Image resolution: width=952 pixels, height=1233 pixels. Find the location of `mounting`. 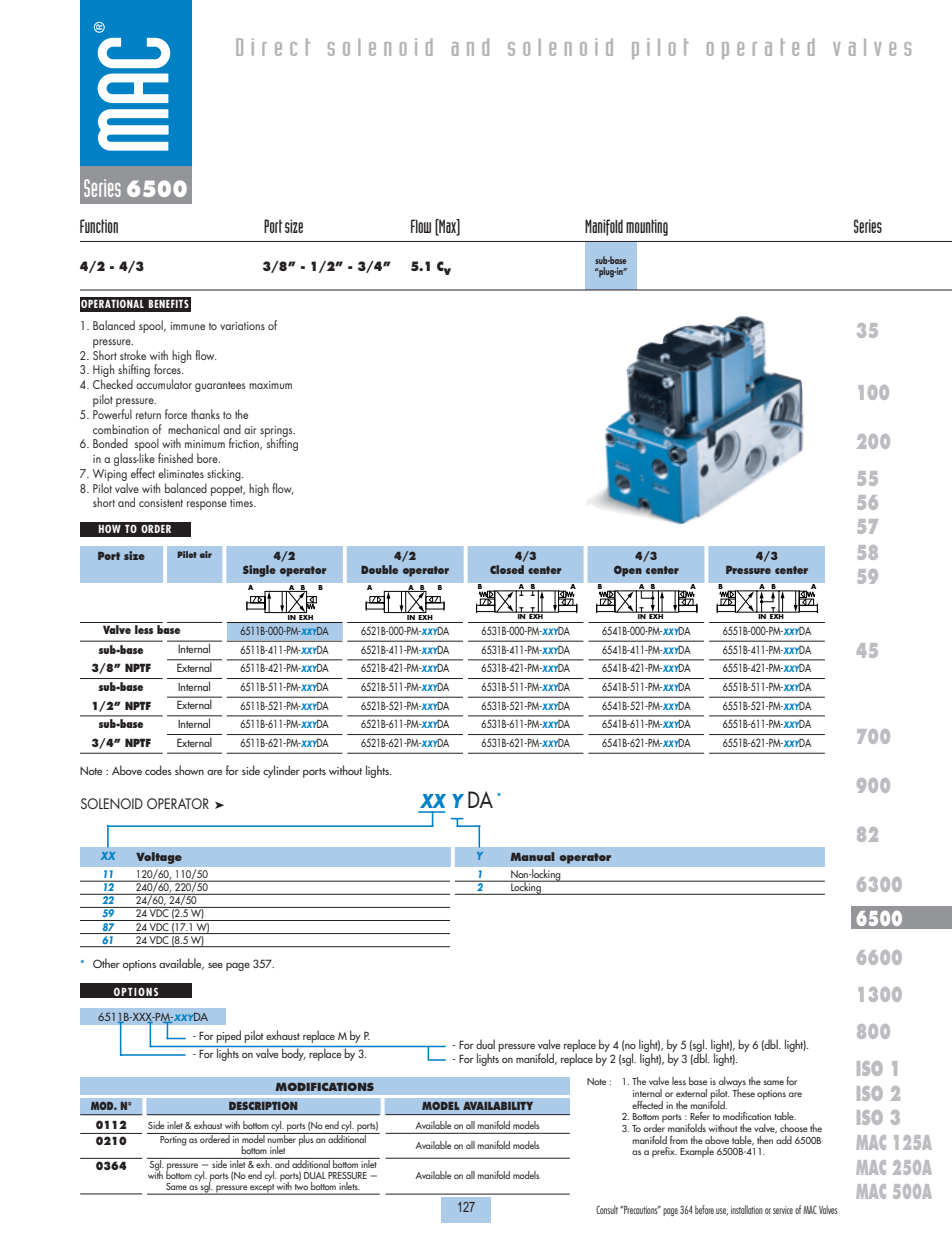

mounting is located at coordinates (647, 227).
